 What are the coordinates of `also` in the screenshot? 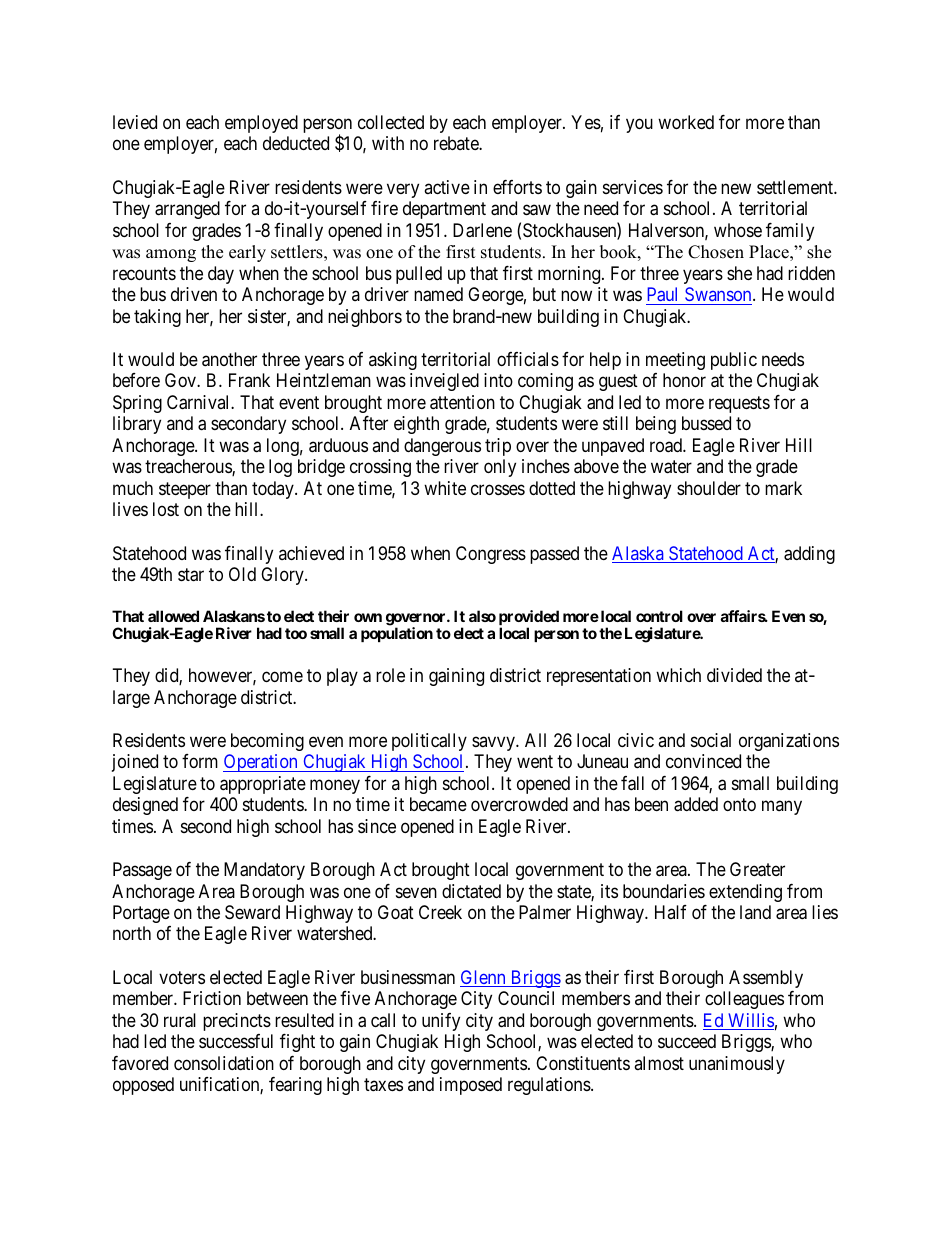 It's located at (482, 616).
